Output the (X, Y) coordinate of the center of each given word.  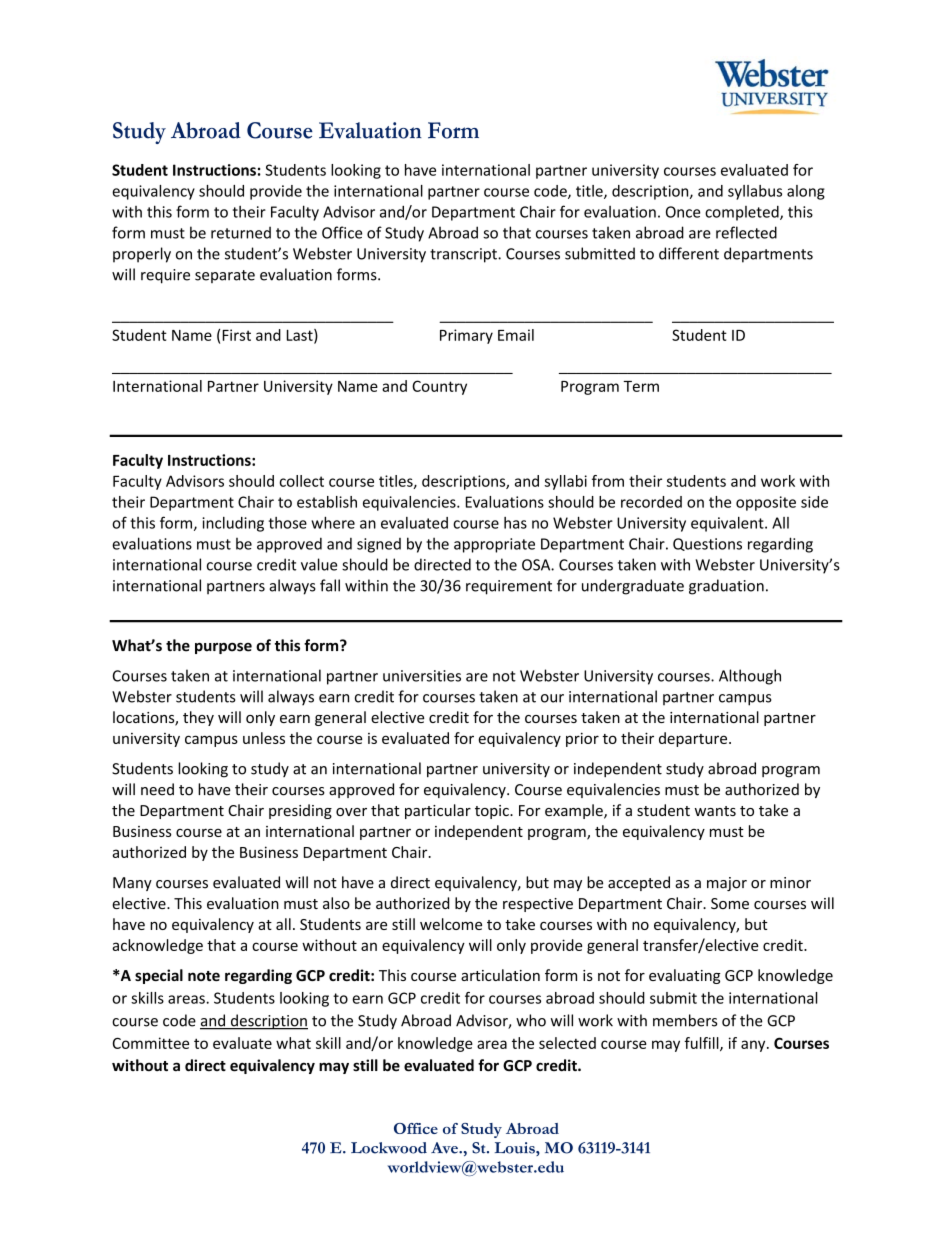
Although (750, 677)
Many (132, 884)
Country (439, 387)
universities (422, 676)
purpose (223, 648)
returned (241, 232)
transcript (464, 255)
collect (302, 481)
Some (730, 903)
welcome (451, 924)
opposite (766, 503)
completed (743, 213)
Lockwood (389, 1148)
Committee (151, 1043)
